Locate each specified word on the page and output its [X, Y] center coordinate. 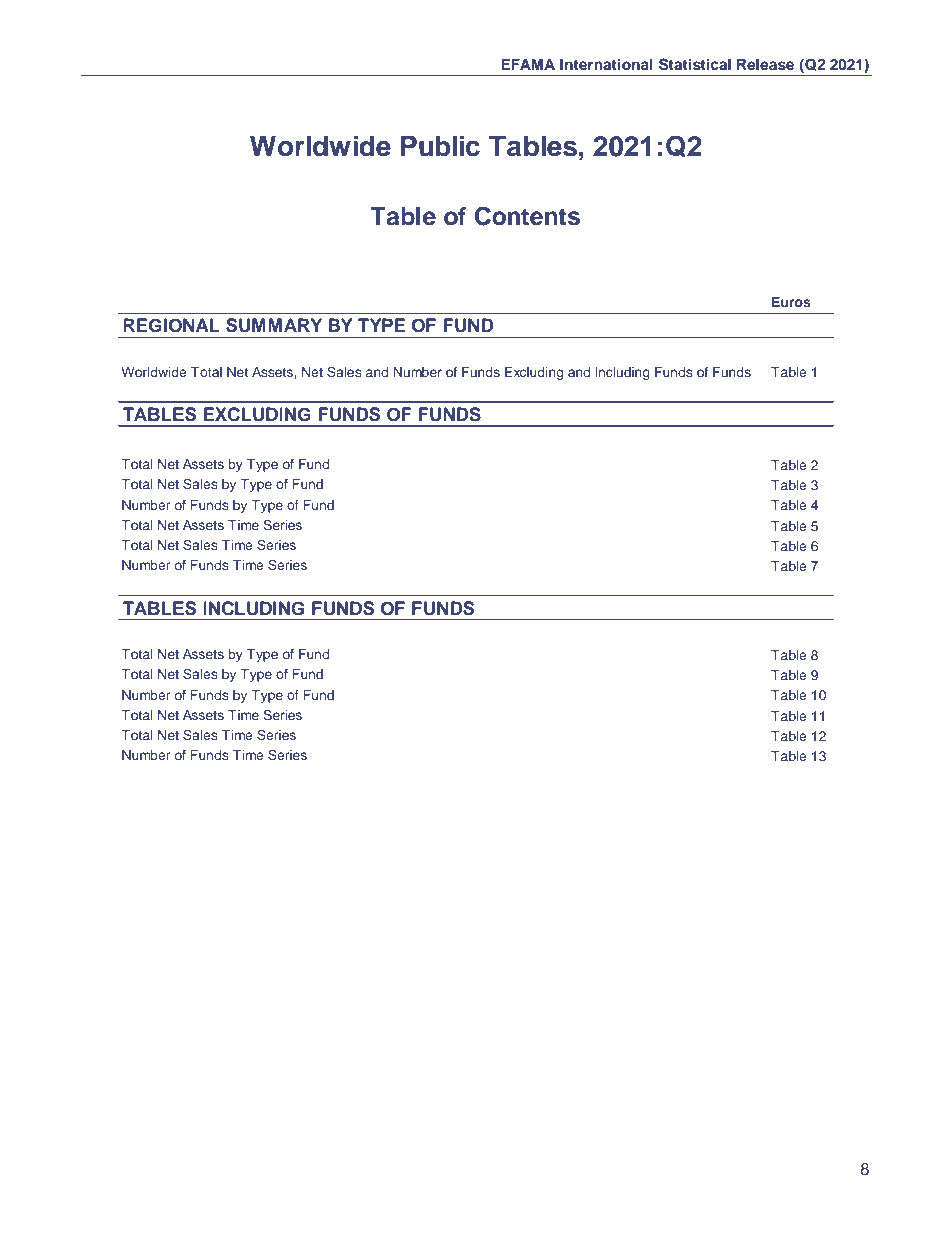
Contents [527, 216]
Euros [791, 302]
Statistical [695, 64]
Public [440, 146]
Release [765, 64]
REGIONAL [171, 325]
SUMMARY [274, 325]
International [606, 64]
